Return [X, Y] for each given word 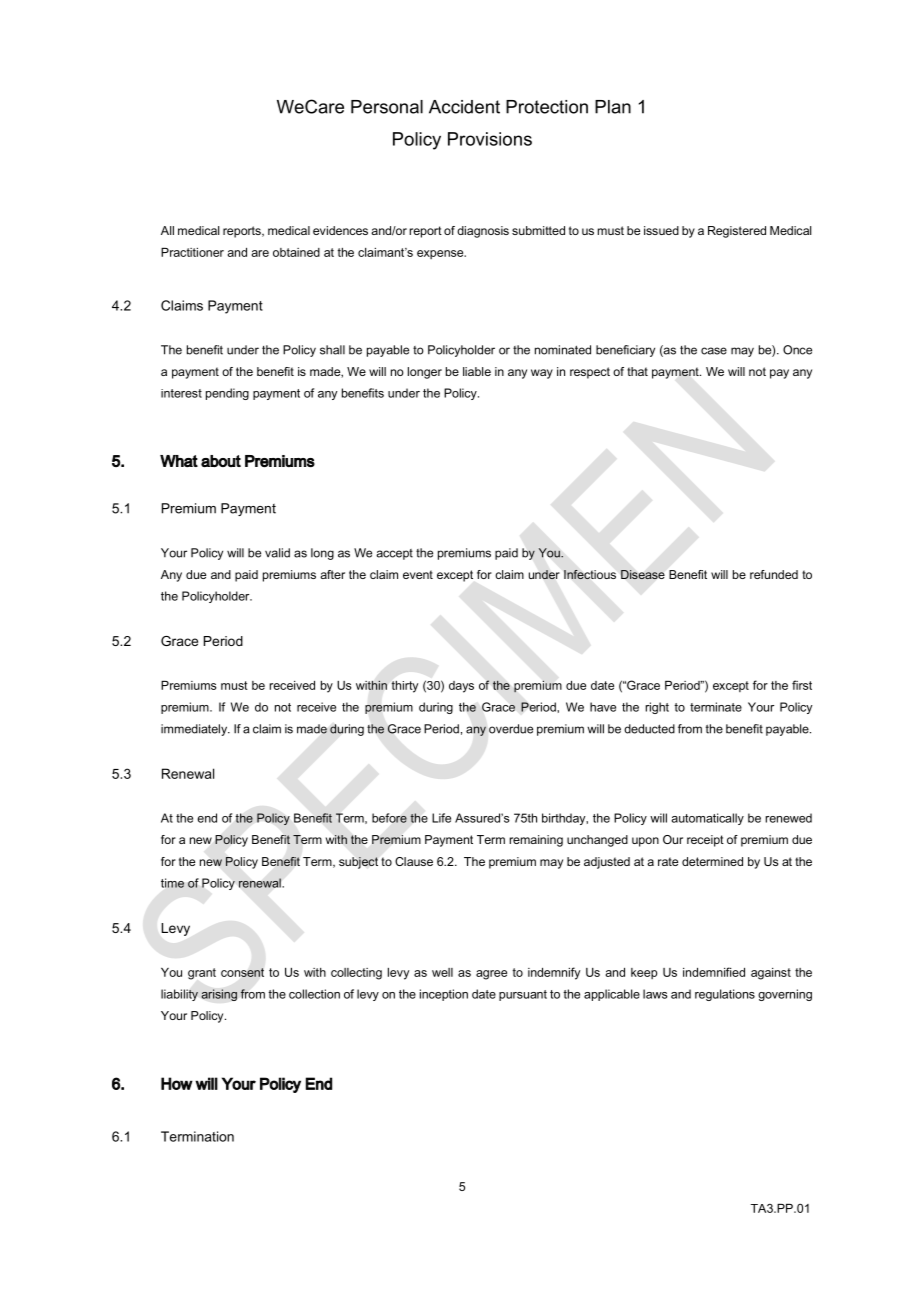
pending [227, 394]
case [714, 351]
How [177, 1083]
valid [277, 553]
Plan [613, 107]
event [418, 574]
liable [477, 371]
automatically [707, 819]
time [172, 883]
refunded [774, 574]
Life [441, 818]
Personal [387, 107]
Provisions [490, 139]
